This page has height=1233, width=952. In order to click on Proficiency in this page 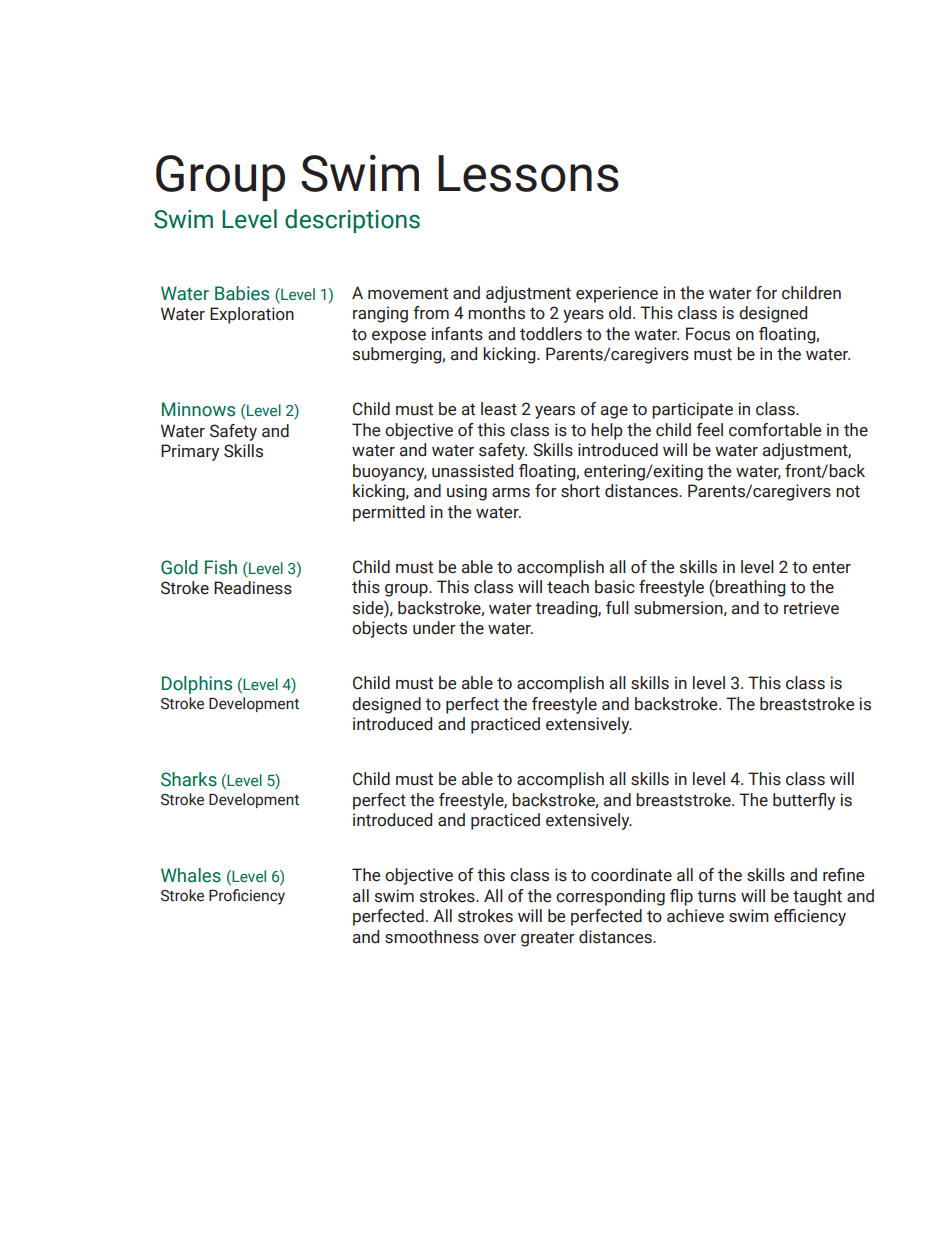, I will do `click(247, 897)`.
